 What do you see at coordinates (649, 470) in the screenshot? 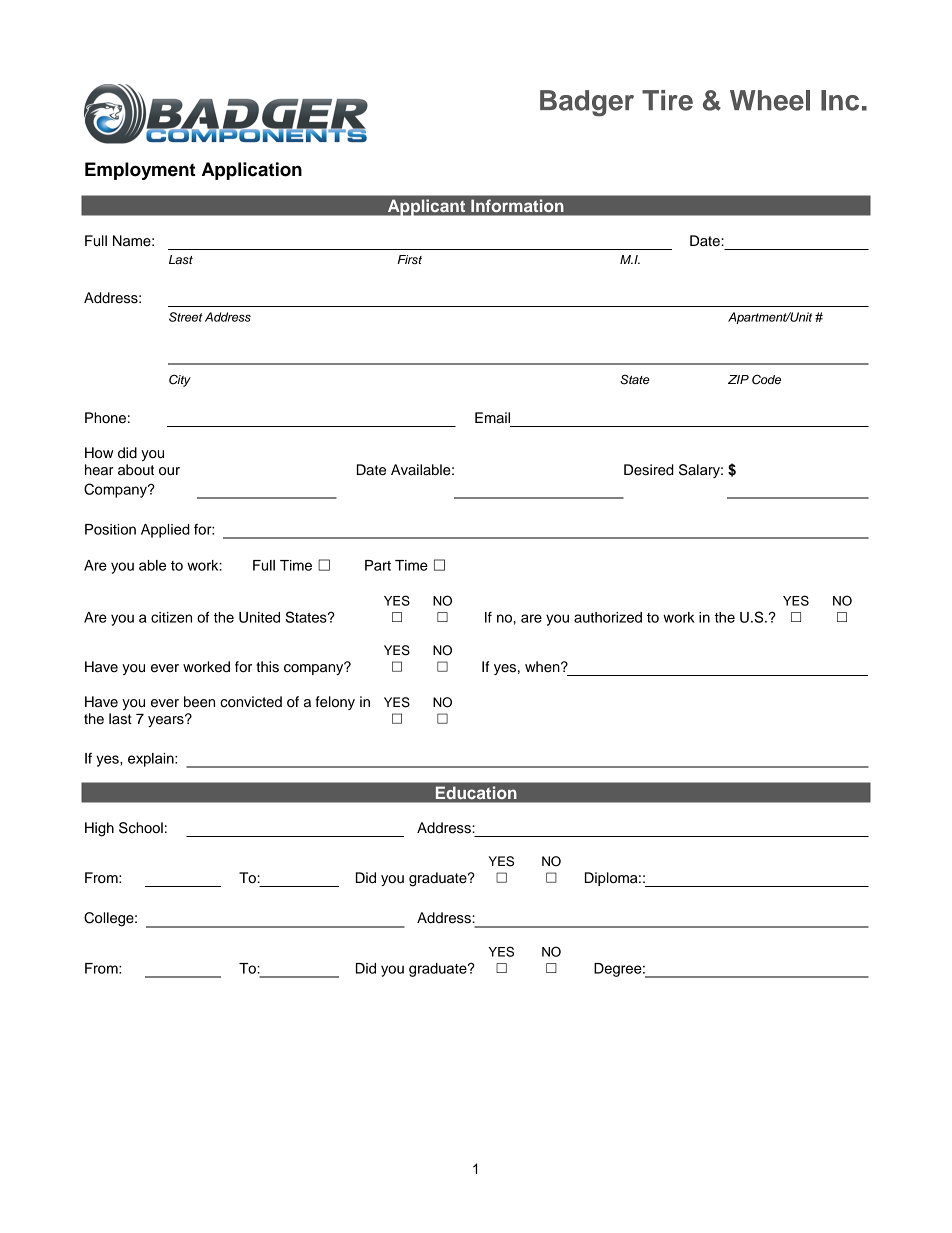
I see `Desired` at bounding box center [649, 470].
